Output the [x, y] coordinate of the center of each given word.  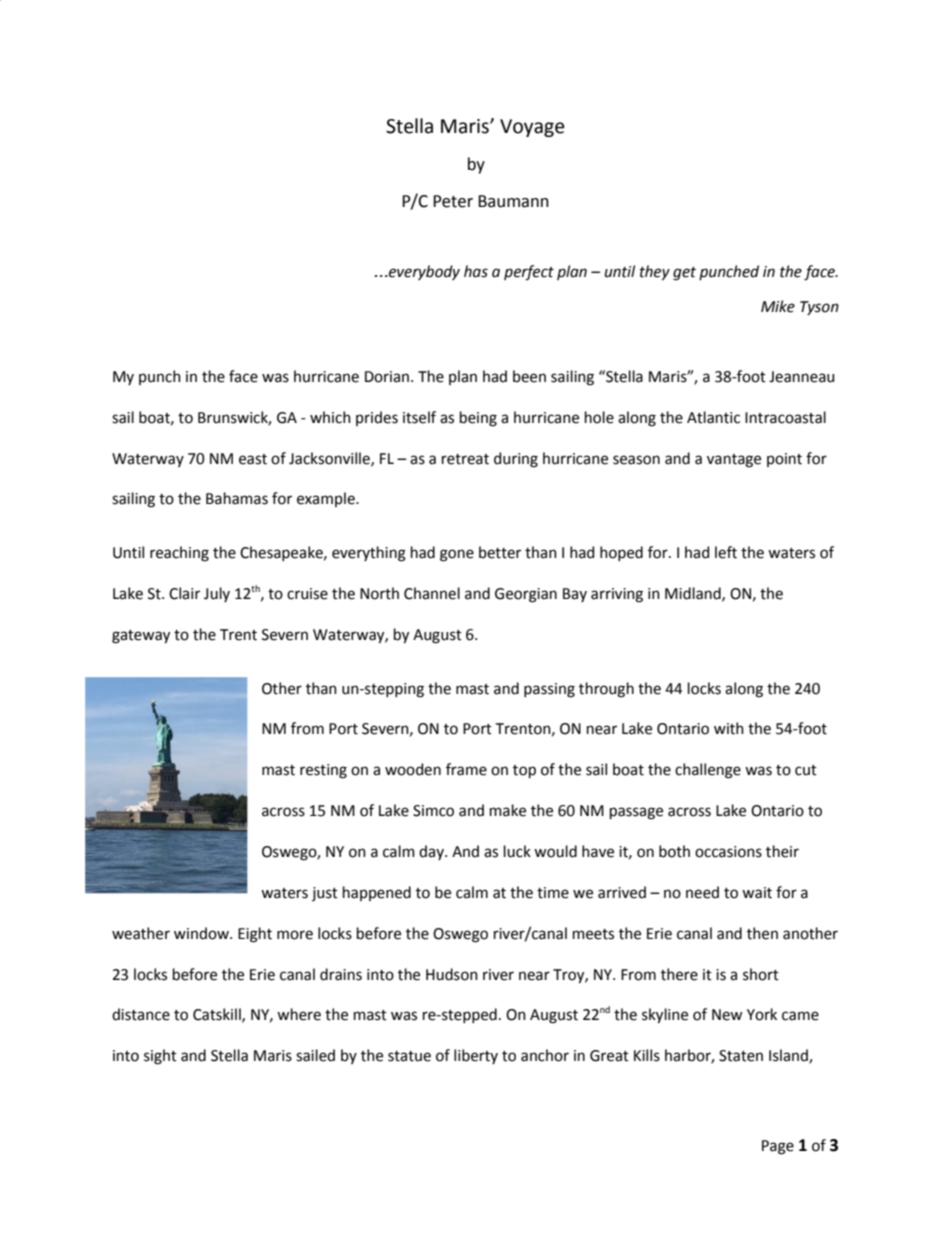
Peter [453, 201]
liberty [476, 1056]
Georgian [526, 595]
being [478, 419]
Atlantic [713, 417]
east [253, 459]
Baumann [513, 201]
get [684, 274]
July [217, 594]
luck [517, 851]
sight [160, 1057]
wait [757, 893]
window [202, 933]
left [726, 552]
